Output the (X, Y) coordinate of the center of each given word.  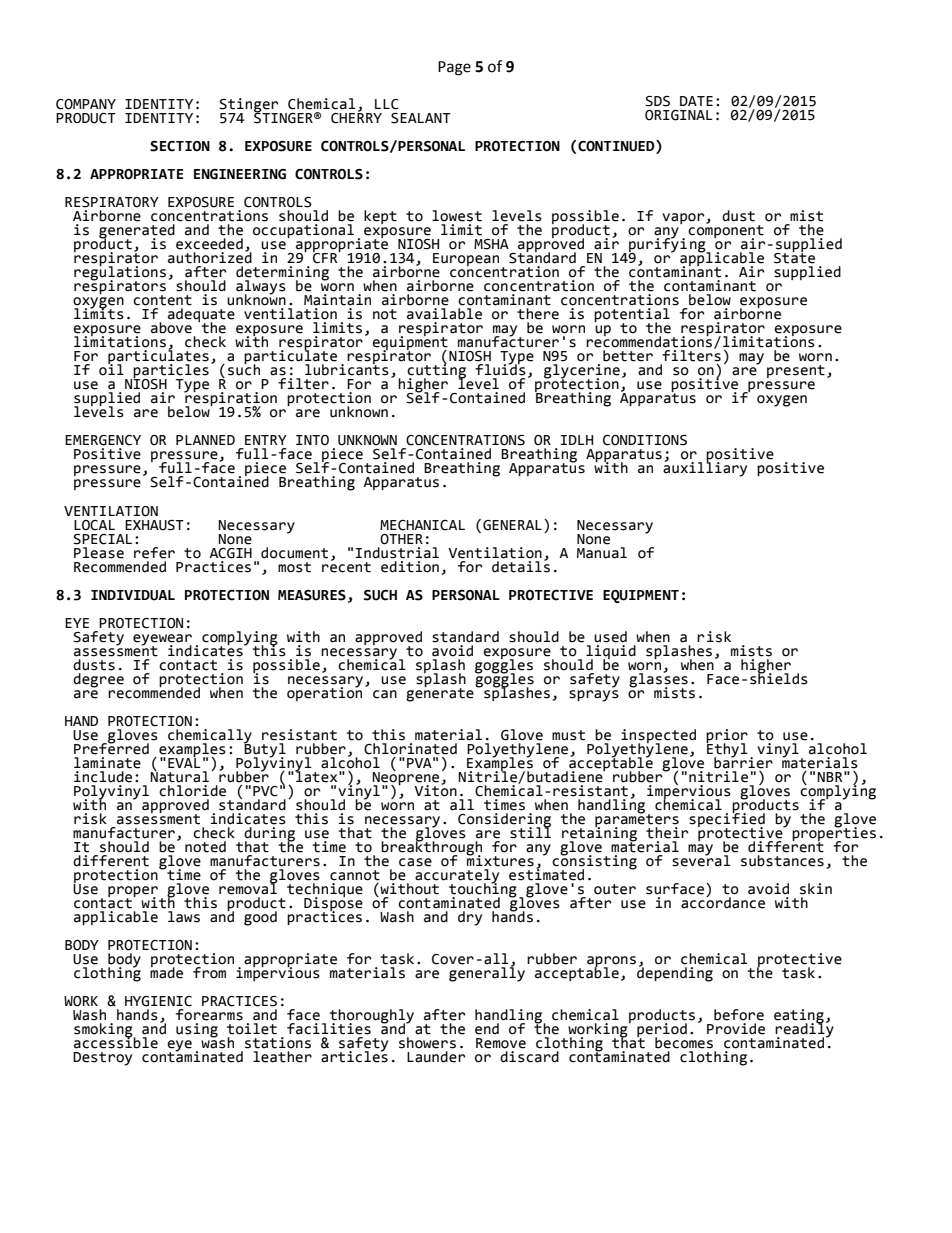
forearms (209, 1015)
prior (727, 737)
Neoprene (407, 778)
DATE (696, 101)
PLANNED (205, 440)
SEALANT (421, 118)
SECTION (180, 146)
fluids (500, 369)
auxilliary (705, 468)
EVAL (184, 761)
